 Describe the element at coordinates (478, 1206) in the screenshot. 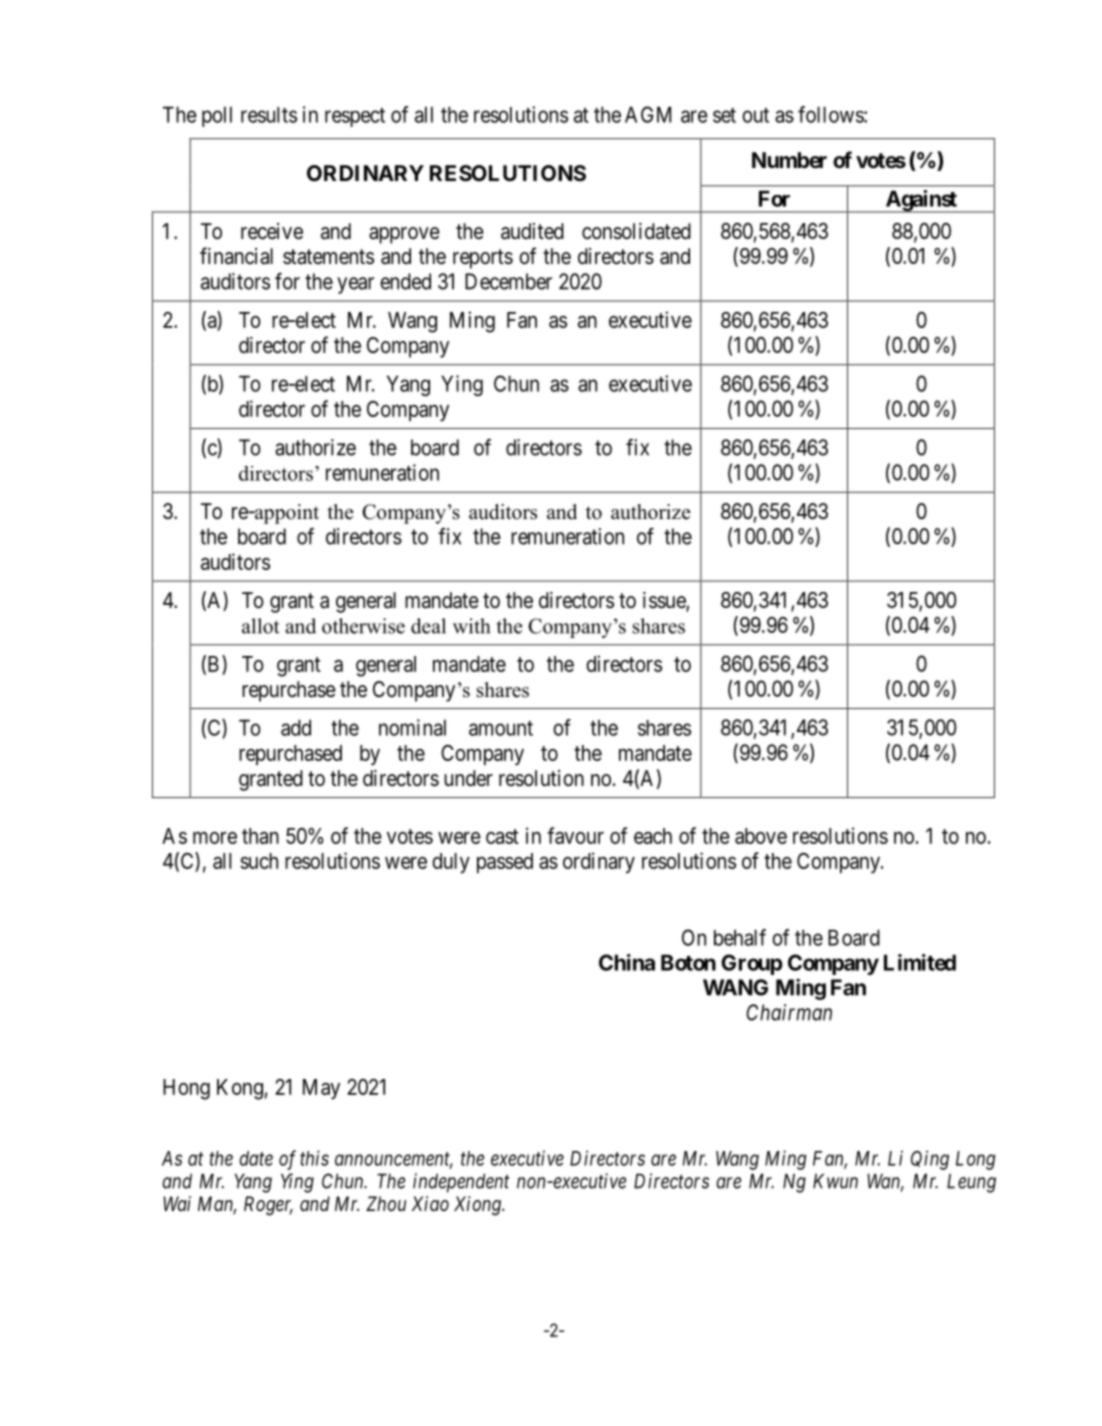

I see `Xiong` at that location.
